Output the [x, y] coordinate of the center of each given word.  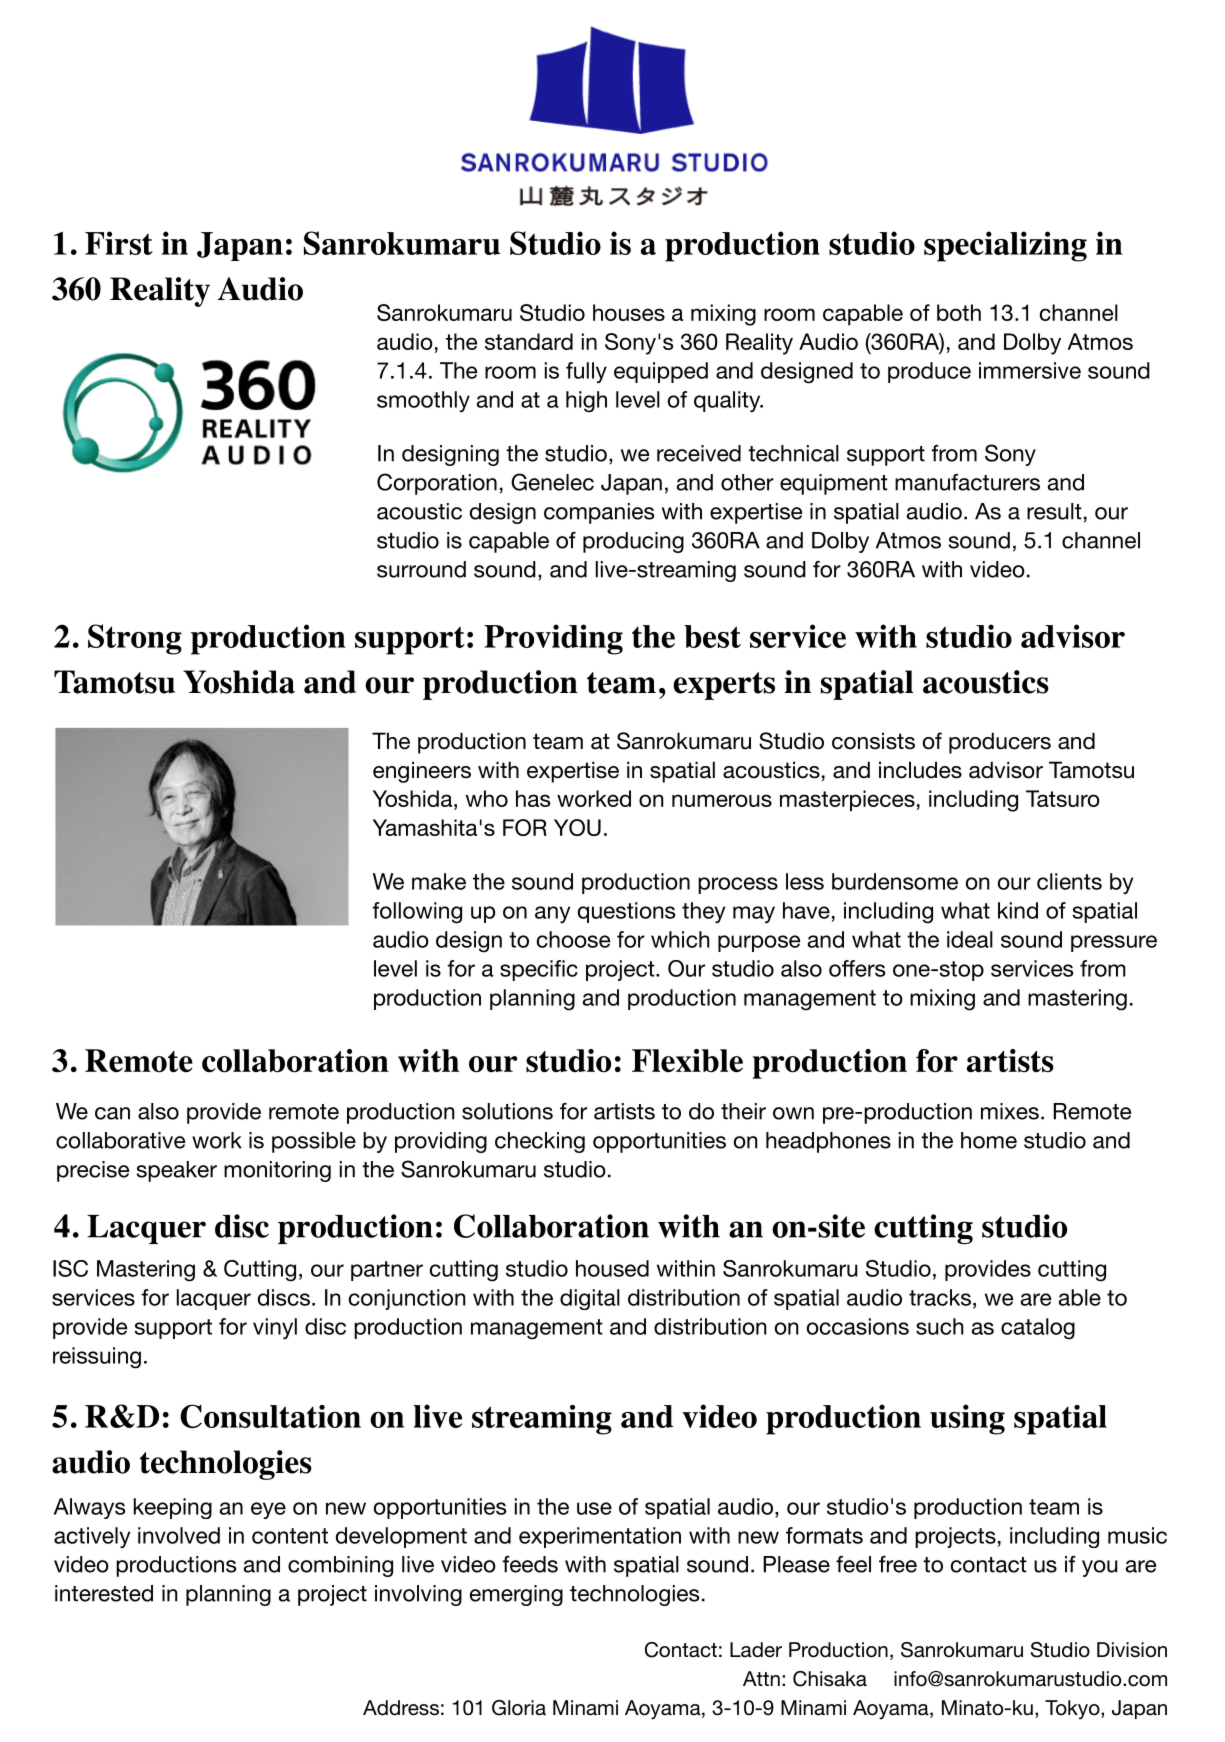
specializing [1005, 246]
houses [629, 312]
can [112, 1113]
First [119, 243]
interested [104, 1593]
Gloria [519, 1708]
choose [573, 939]
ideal [970, 939]
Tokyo [1073, 1710]
